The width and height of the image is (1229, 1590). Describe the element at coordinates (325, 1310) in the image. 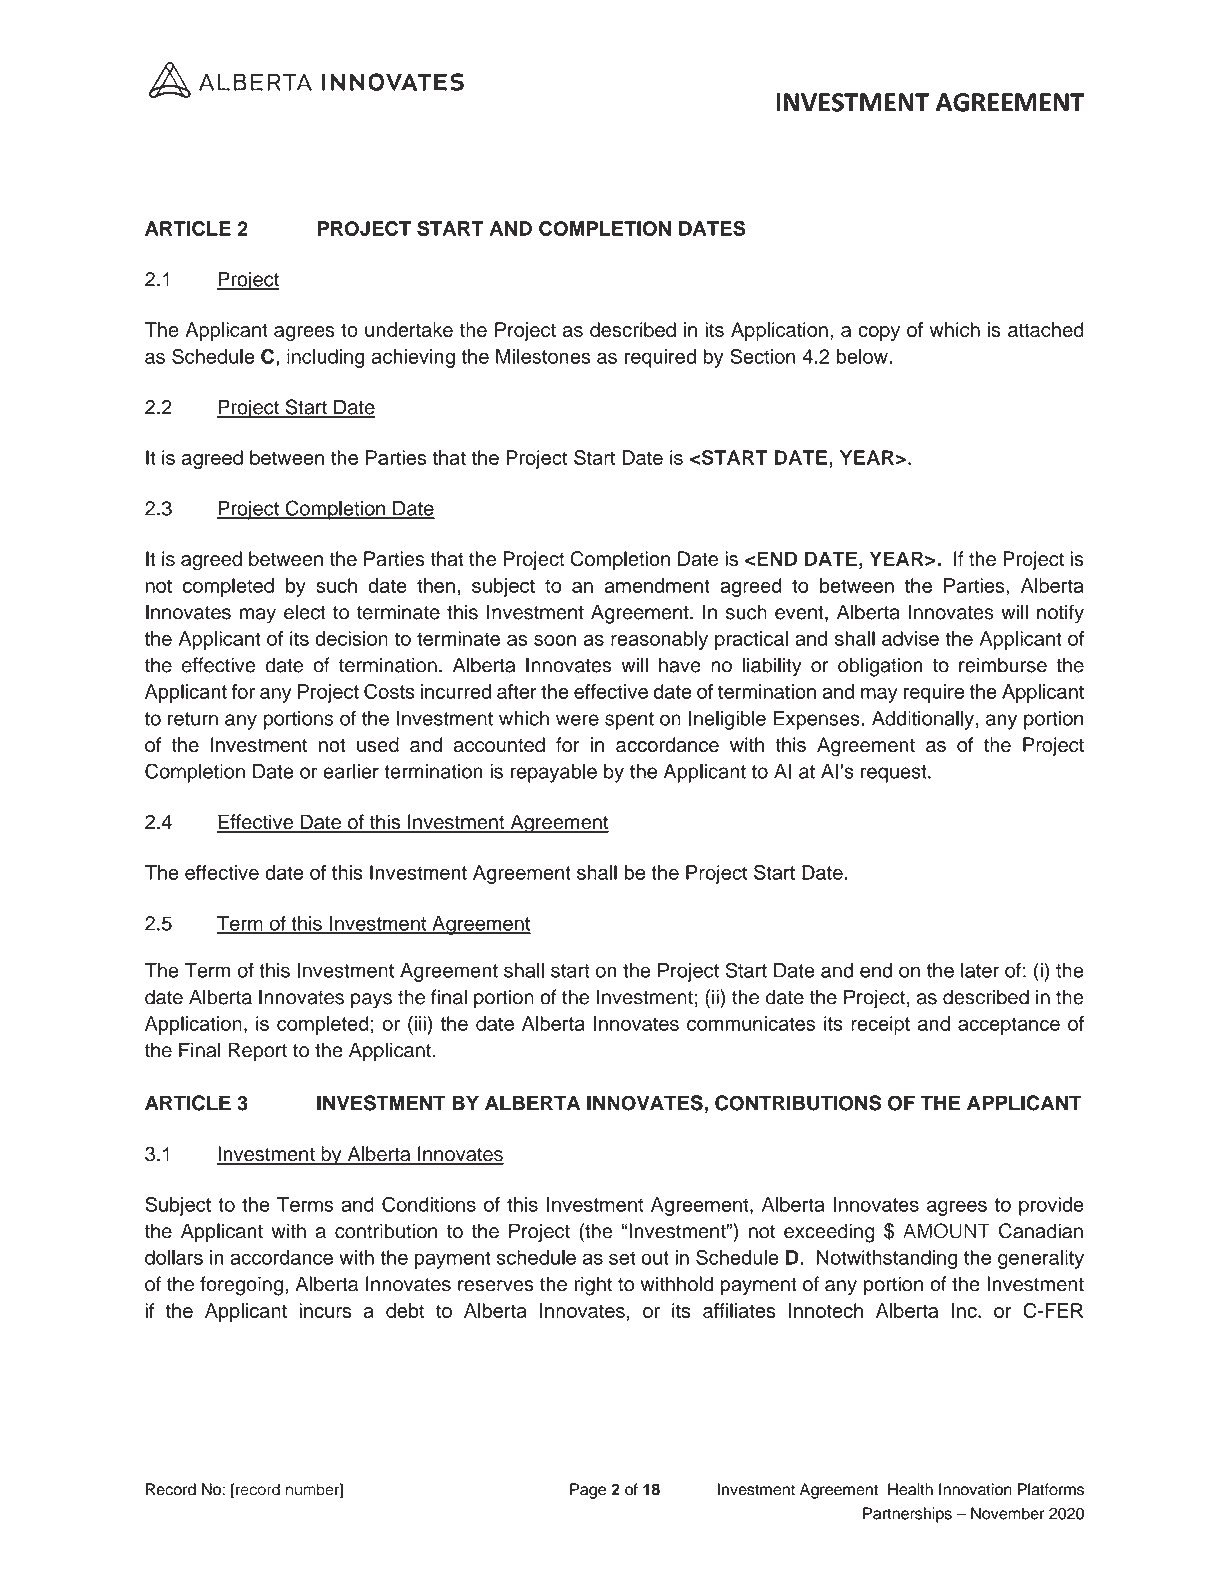

I see `incurs` at that location.
